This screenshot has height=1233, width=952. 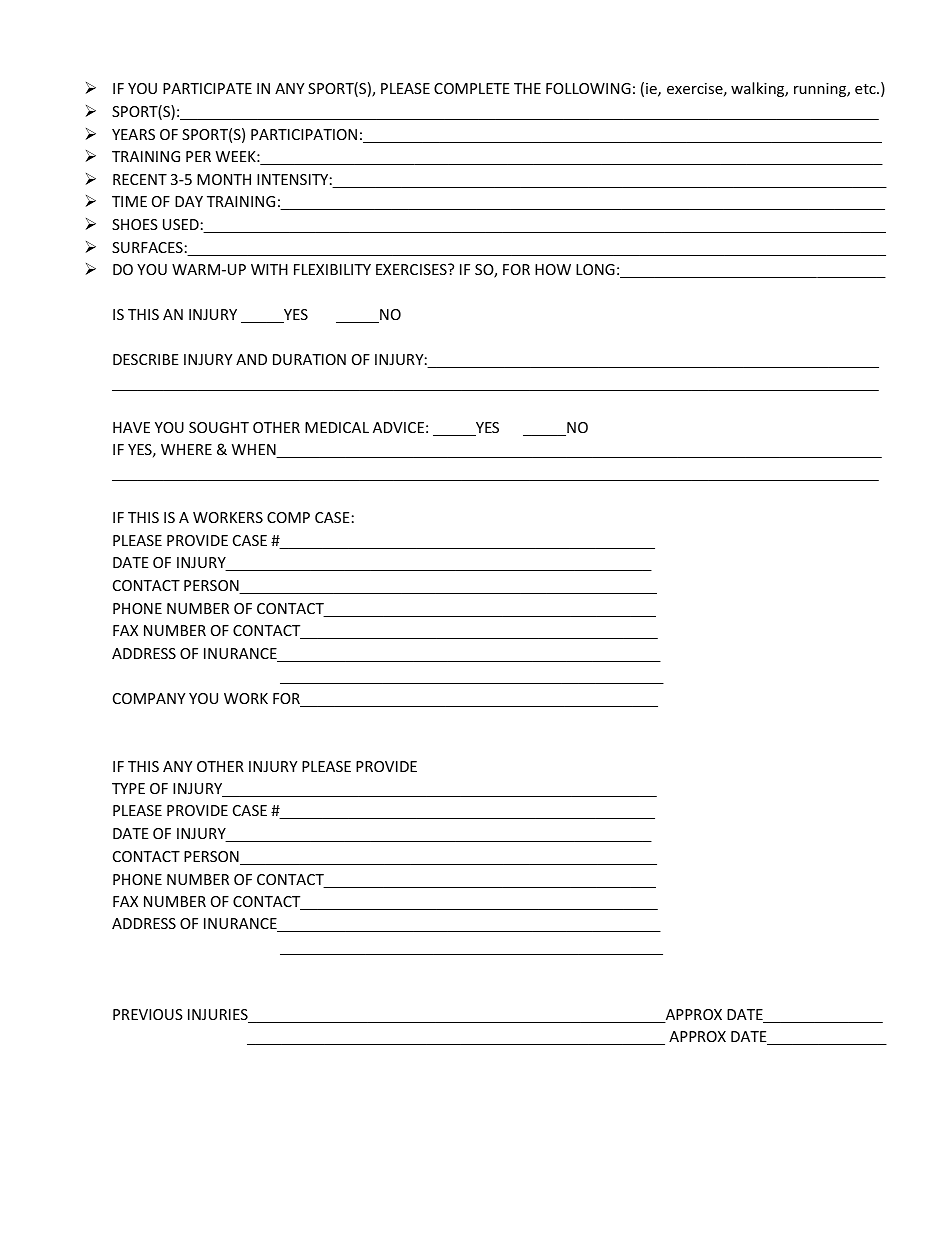 What do you see at coordinates (588, 88) in the screenshot?
I see `FOLLOWING` at bounding box center [588, 88].
